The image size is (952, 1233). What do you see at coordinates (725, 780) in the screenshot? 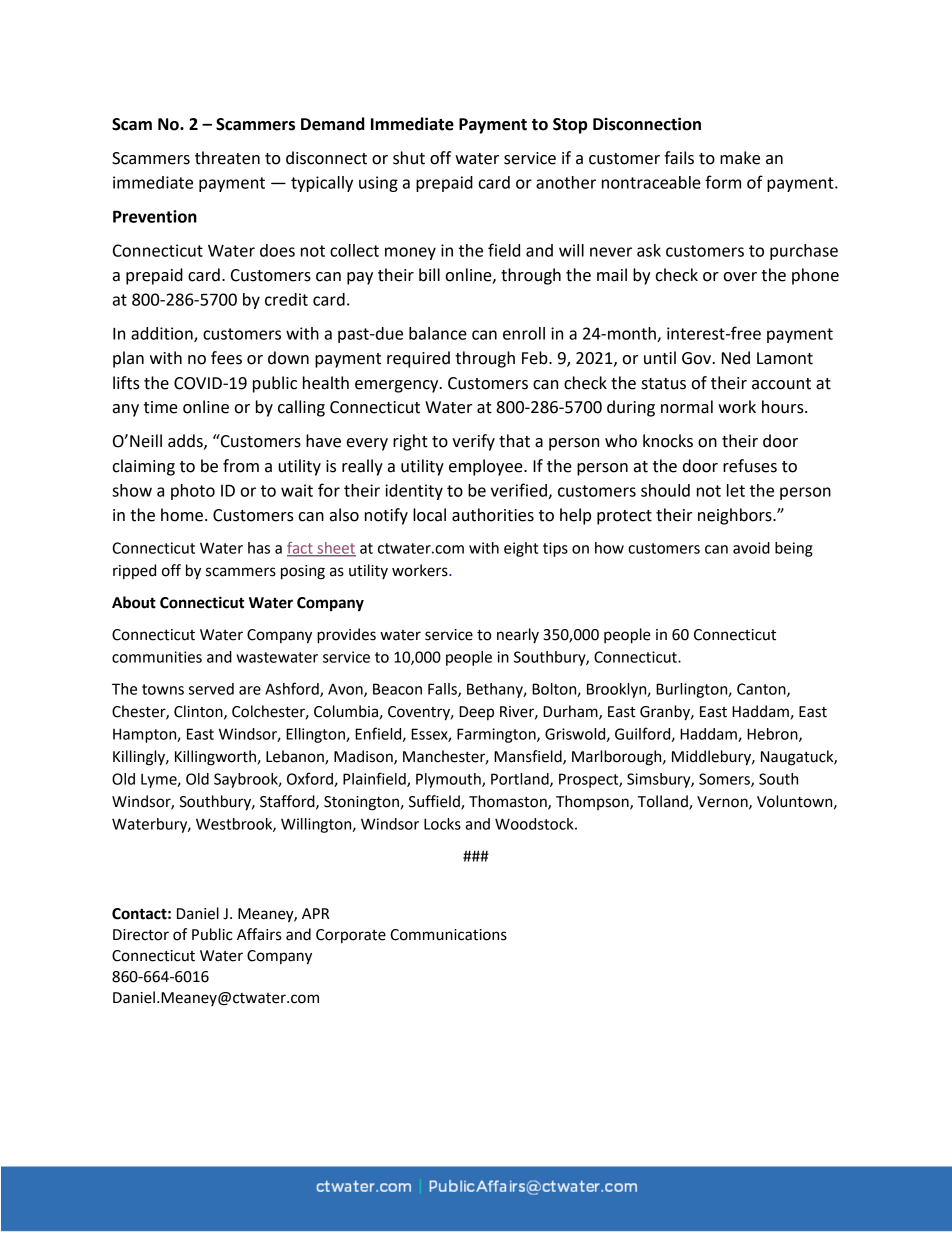
I see `Somers` at bounding box center [725, 780].
